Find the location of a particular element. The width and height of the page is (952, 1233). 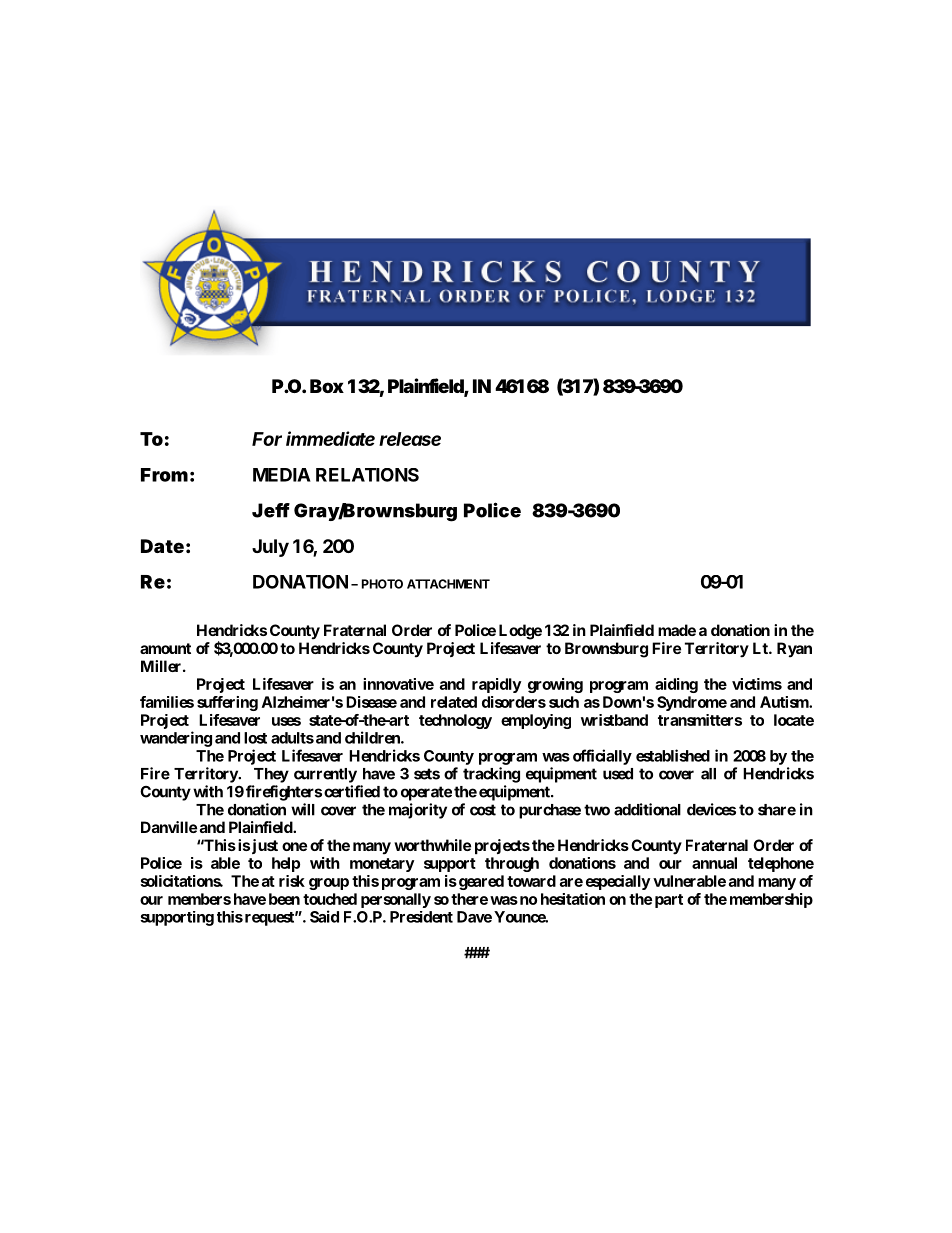

For is located at coordinates (267, 439).
